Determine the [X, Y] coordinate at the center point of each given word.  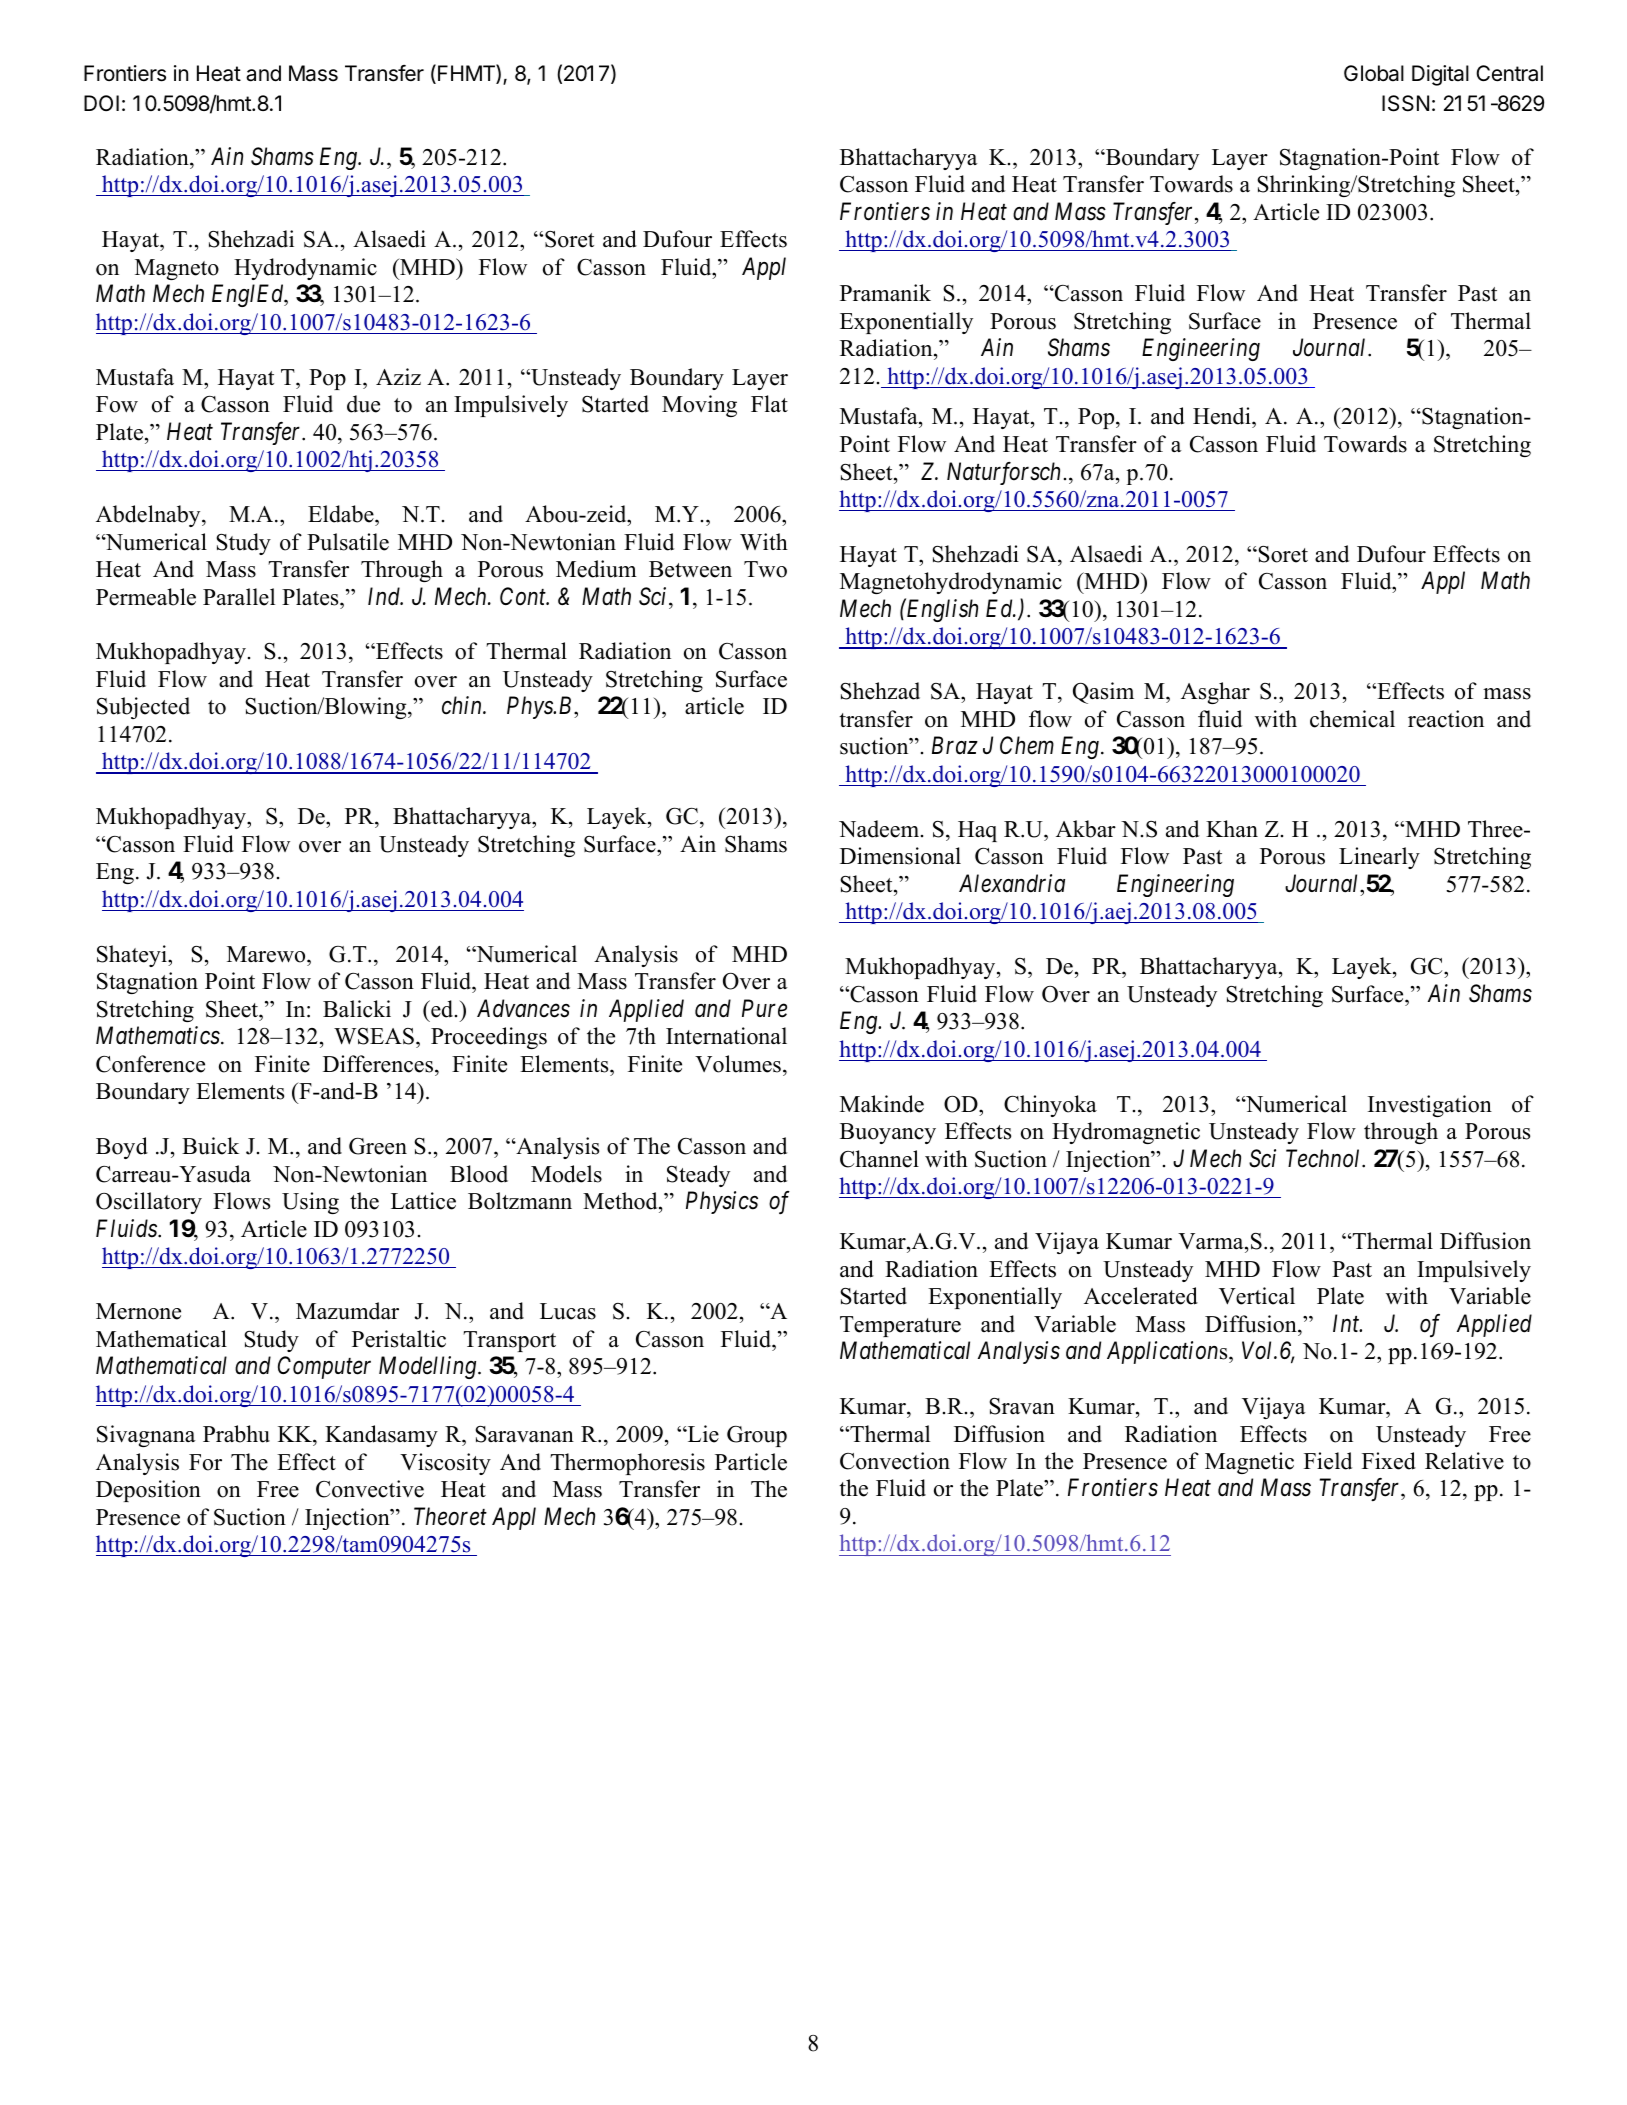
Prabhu [236, 1434]
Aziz [398, 376]
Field [1328, 1461]
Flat [769, 403]
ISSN [1405, 103]
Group [757, 1436]
